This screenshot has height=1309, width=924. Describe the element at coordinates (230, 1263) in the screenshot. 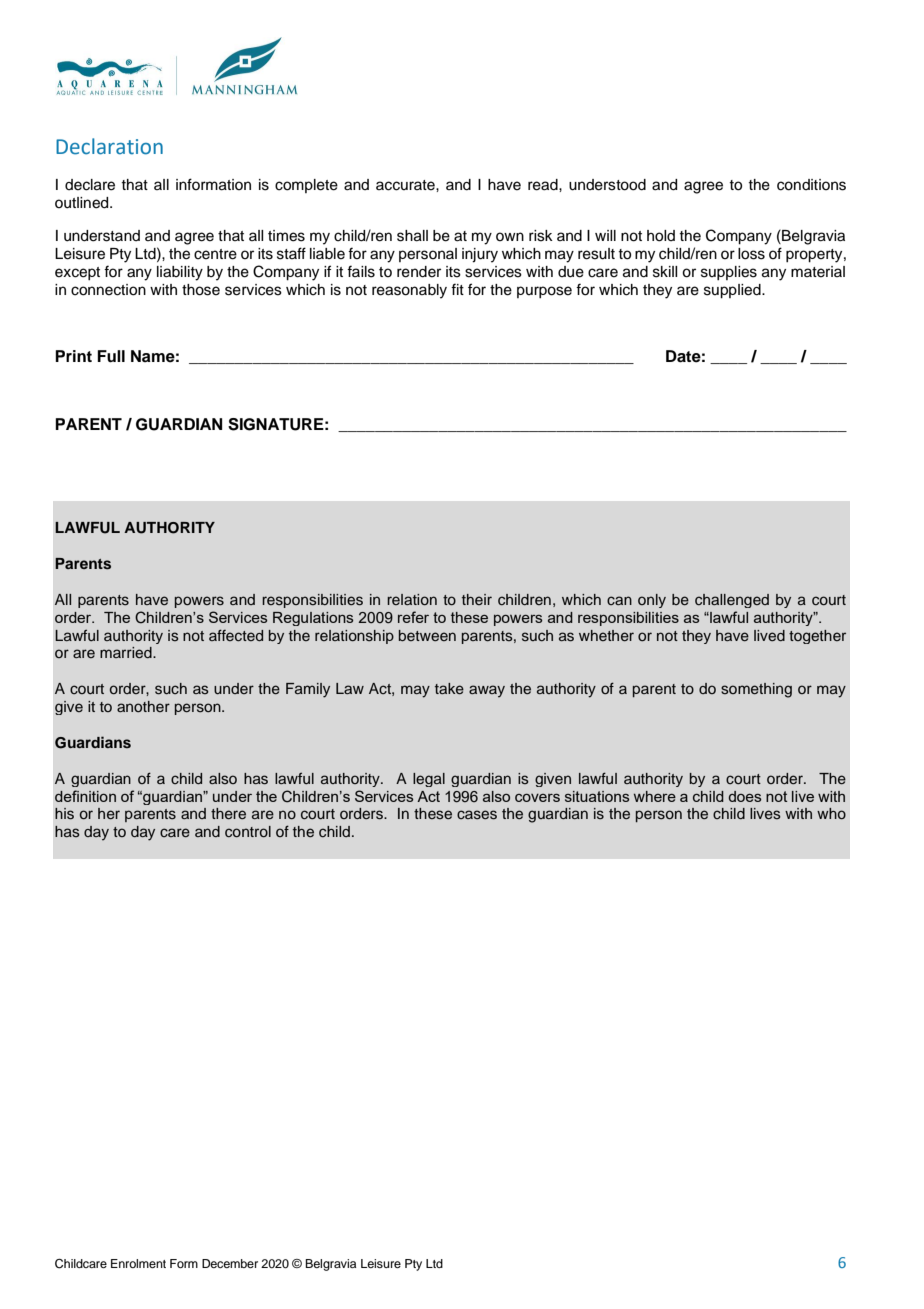

I see `December` at that location.
